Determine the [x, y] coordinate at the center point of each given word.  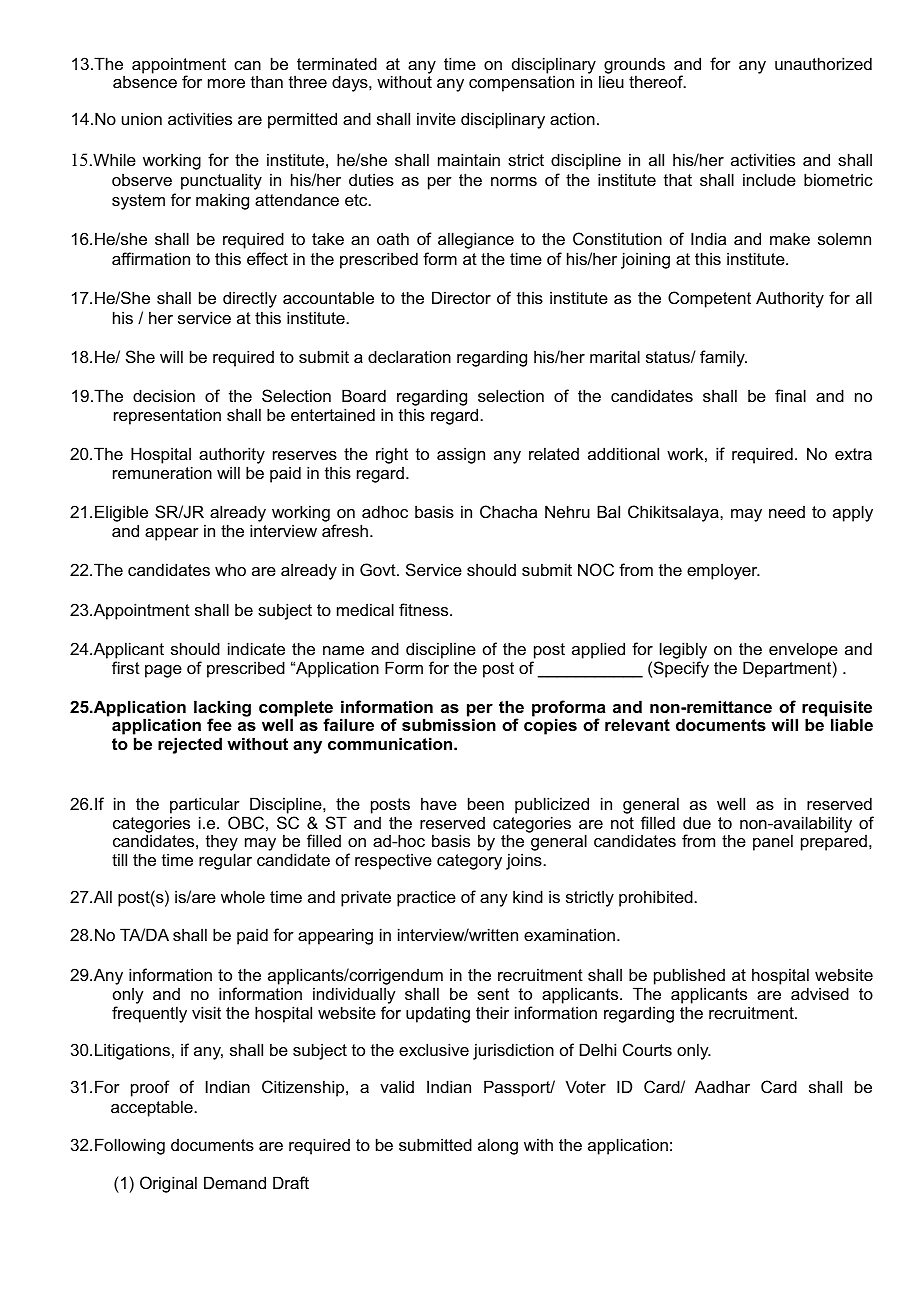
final [790, 395]
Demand [235, 1182]
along [498, 1146]
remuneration [162, 472]
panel [773, 842]
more [226, 83]
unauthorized [823, 63]
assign [461, 455]
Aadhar [722, 1086]
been [486, 803]
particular [205, 805]
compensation [521, 83]
